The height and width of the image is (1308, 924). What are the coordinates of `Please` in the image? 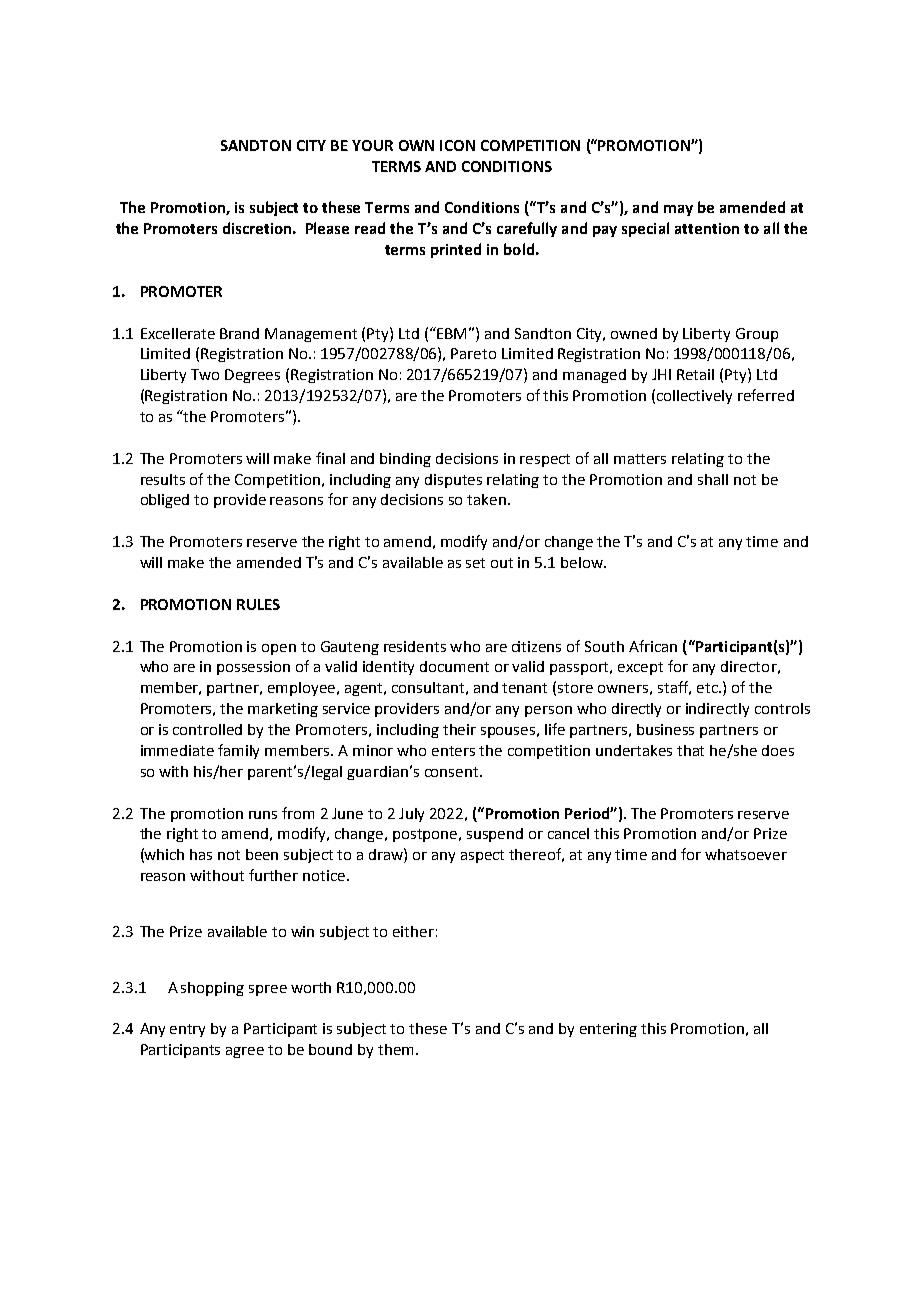 It's located at (327, 228).
